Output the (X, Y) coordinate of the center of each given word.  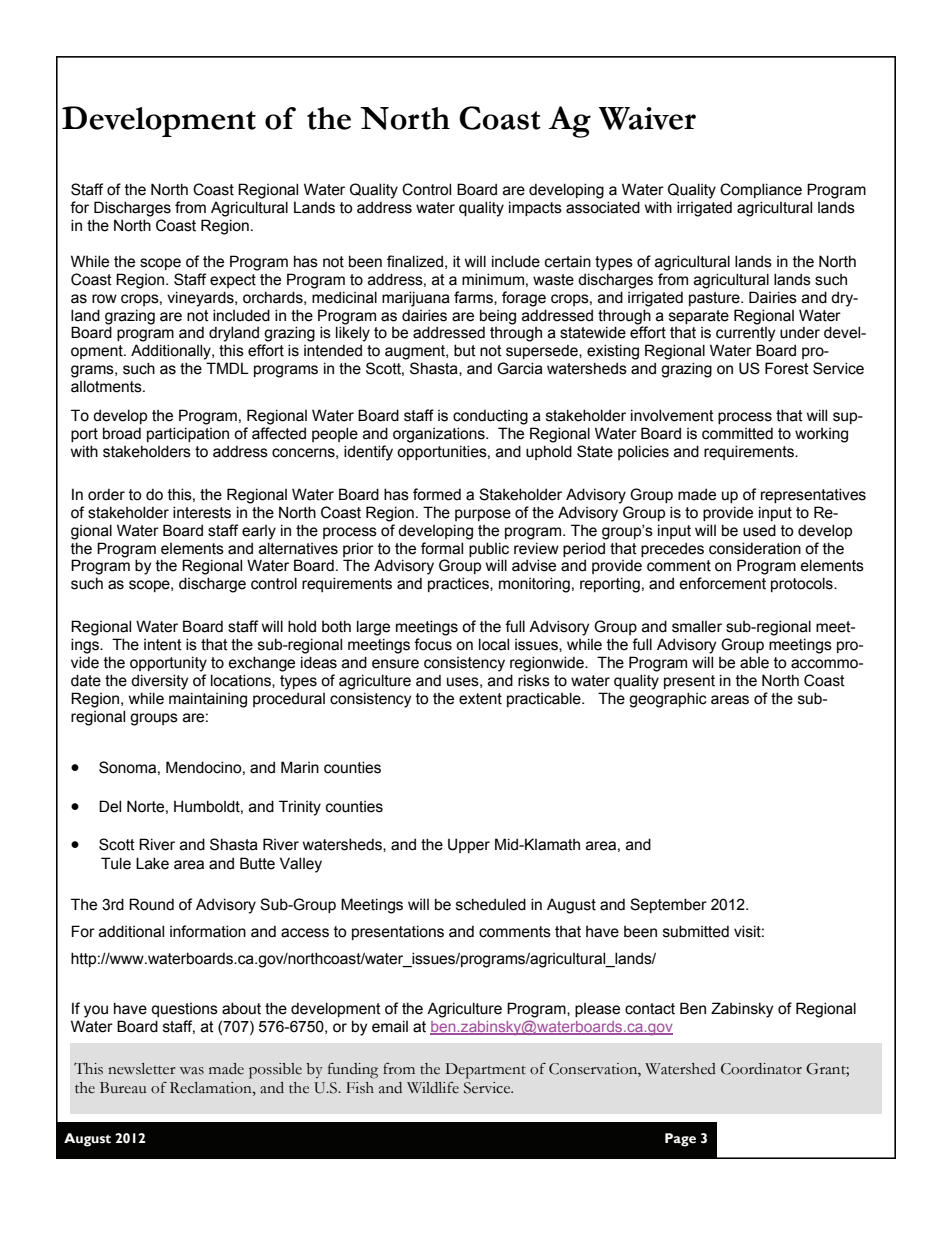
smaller (697, 626)
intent (163, 645)
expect (233, 281)
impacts (535, 208)
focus (433, 644)
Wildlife (433, 1088)
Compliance (761, 190)
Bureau (123, 1088)
